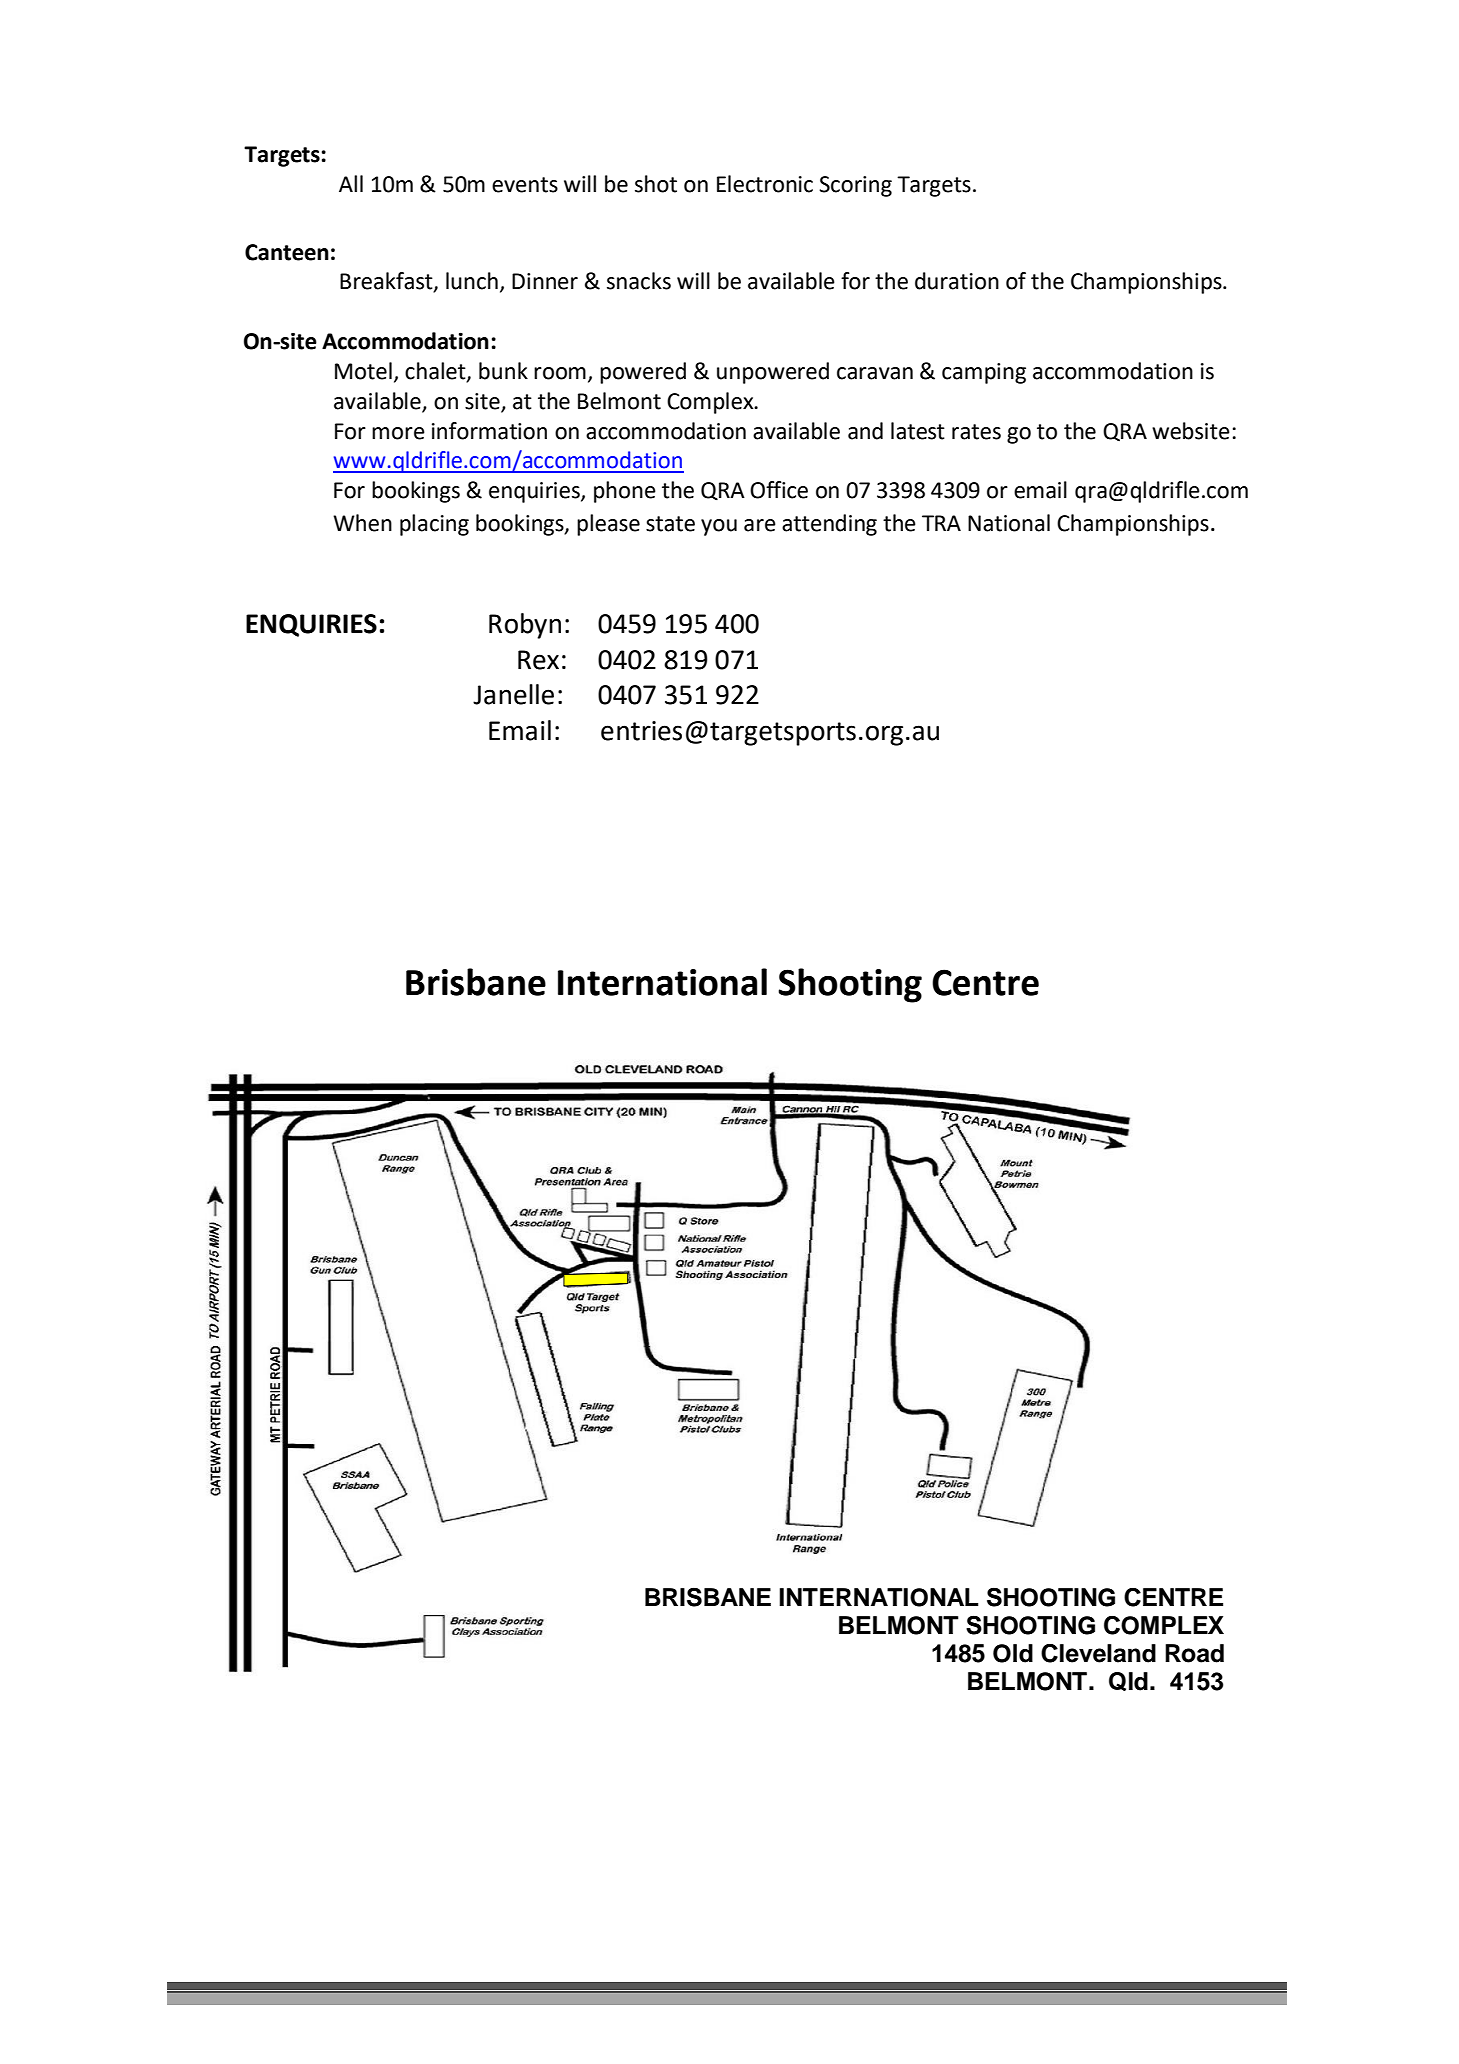 The width and height of the image is (1459, 2064). What do you see at coordinates (957, 281) in the image?
I see `duration` at bounding box center [957, 281].
